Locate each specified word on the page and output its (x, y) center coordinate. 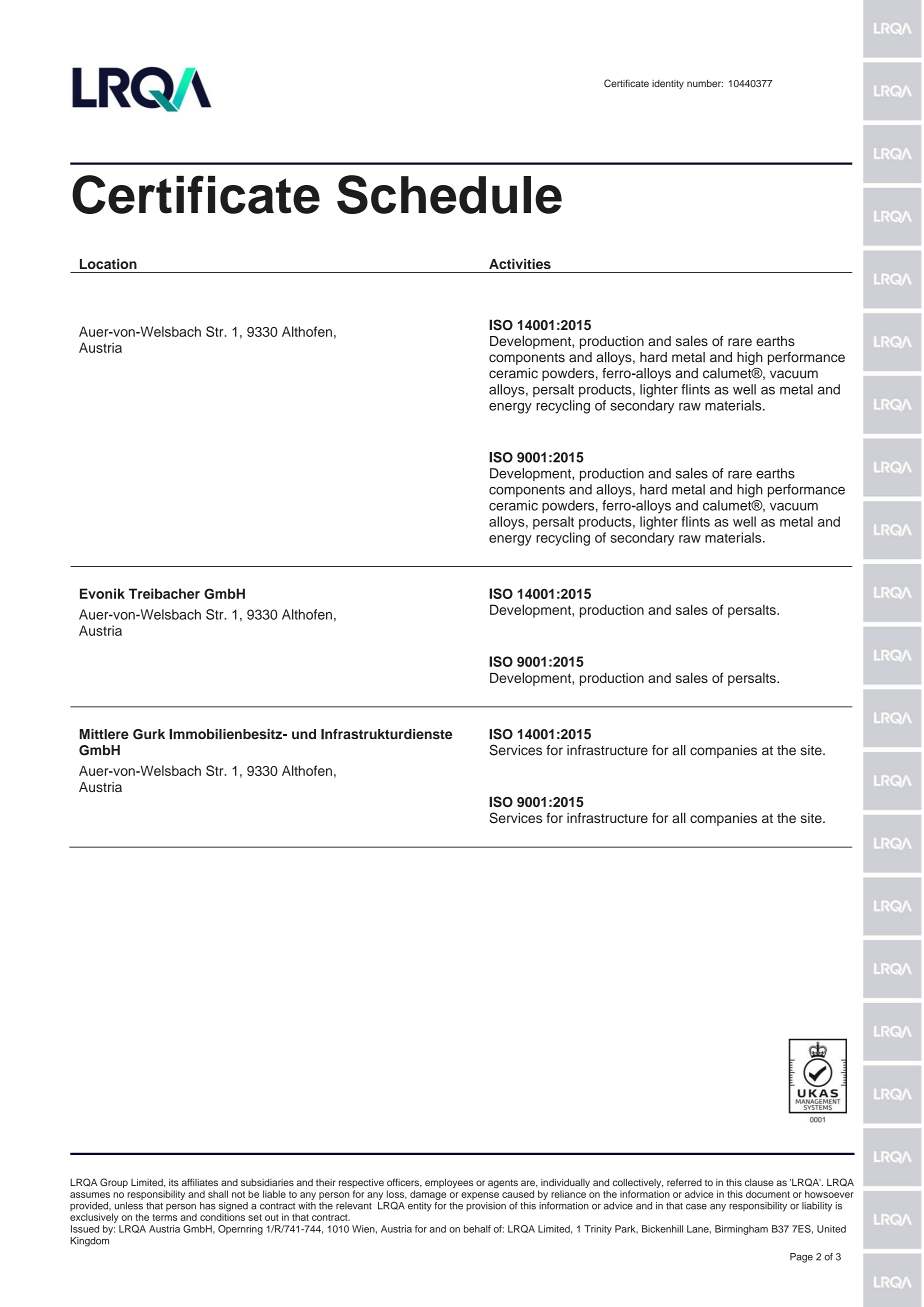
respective (361, 1183)
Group (114, 1183)
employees (449, 1183)
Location (108, 264)
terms (165, 1217)
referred (684, 1182)
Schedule (449, 194)
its (174, 1182)
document (768, 1194)
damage (428, 1195)
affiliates (200, 1182)
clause (759, 1182)
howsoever (829, 1194)
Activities (520, 264)
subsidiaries (267, 1182)
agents (503, 1183)
